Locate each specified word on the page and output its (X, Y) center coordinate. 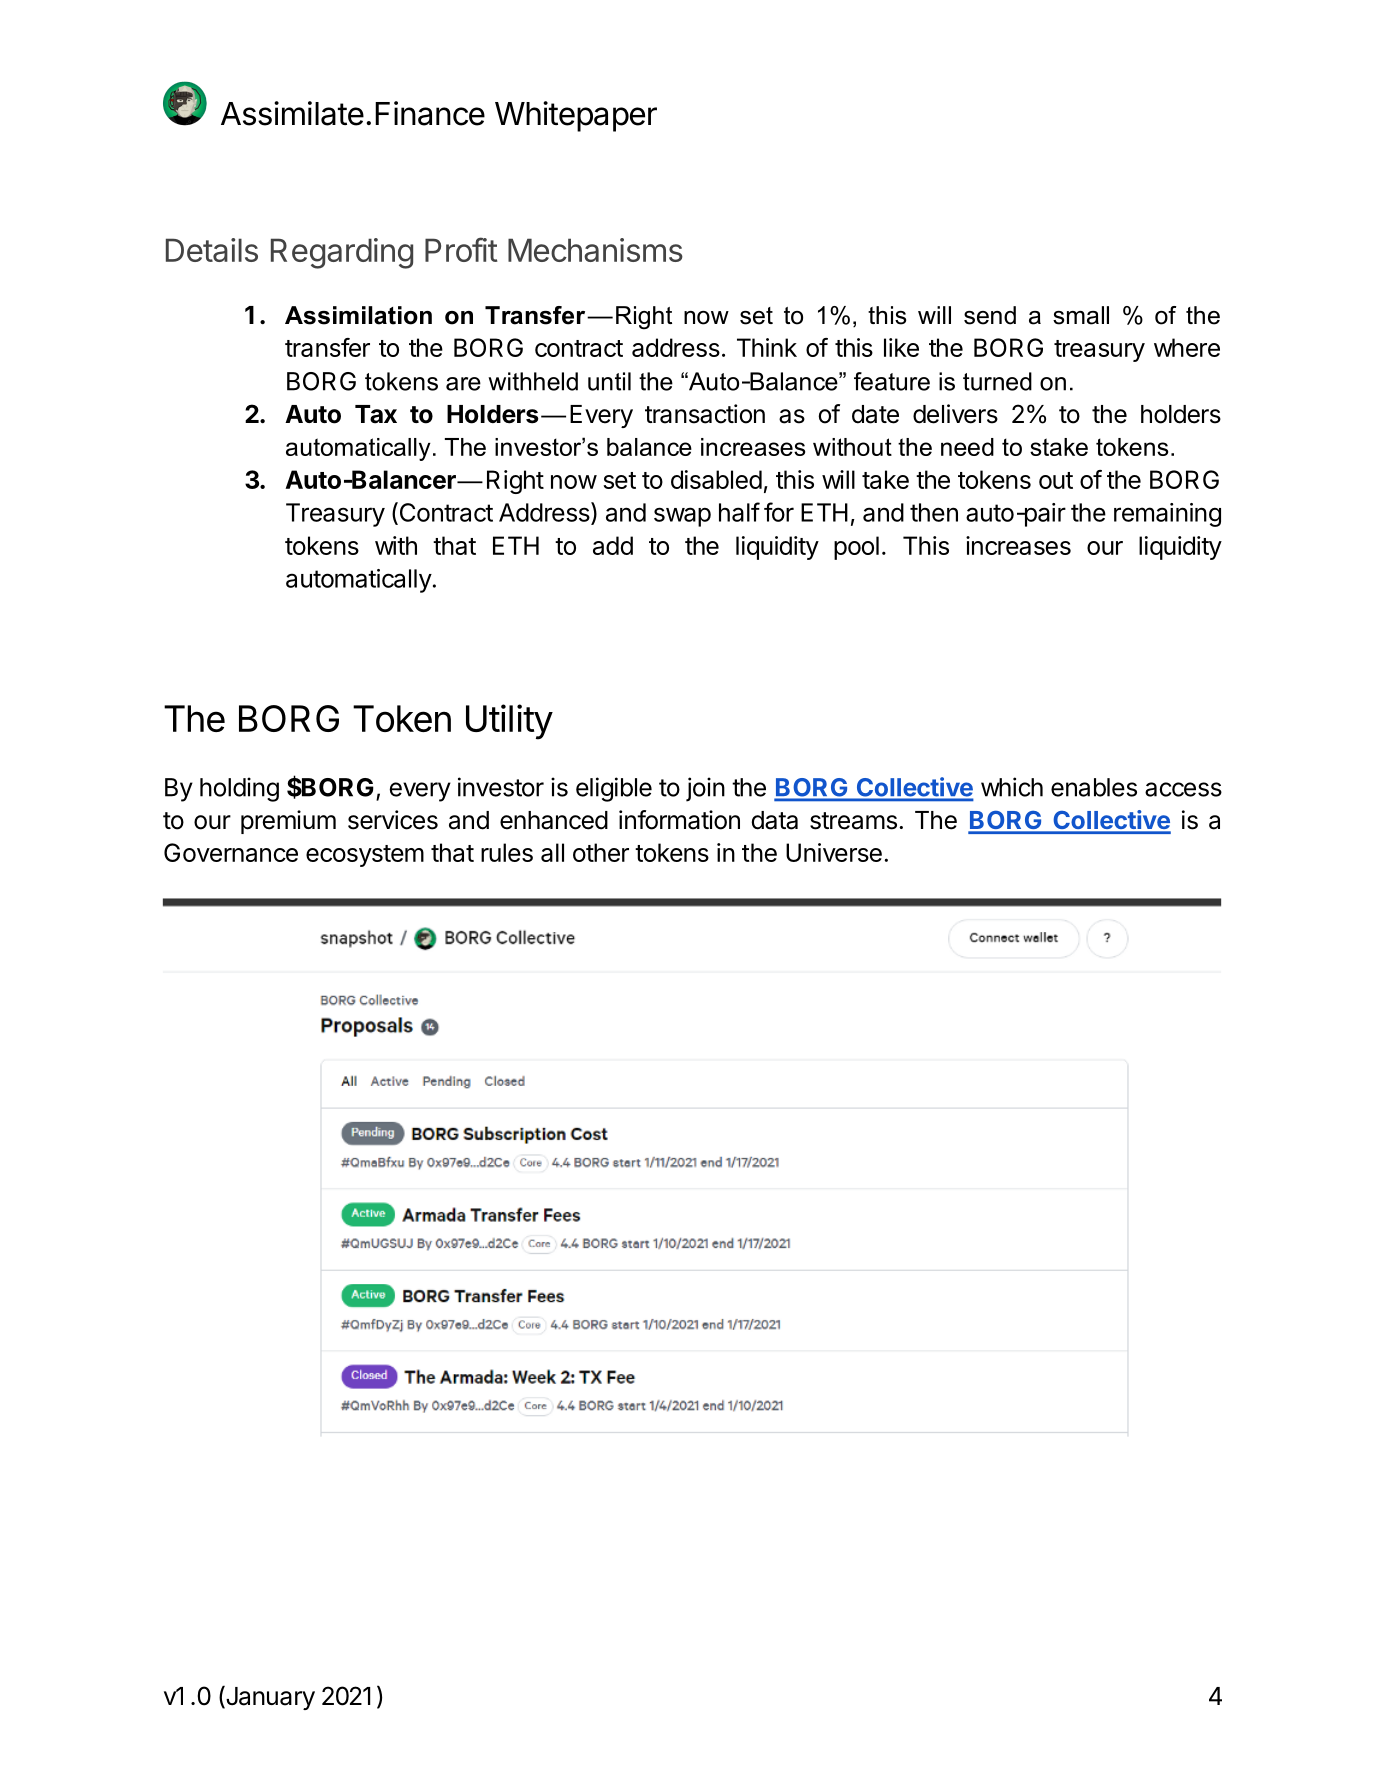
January (269, 1698)
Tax (376, 414)
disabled (716, 479)
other (601, 852)
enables (1094, 787)
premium (288, 822)
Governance (231, 852)
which (1012, 787)
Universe (834, 852)
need (967, 447)
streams (853, 821)
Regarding (342, 253)
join (705, 789)
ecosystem (365, 856)
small (1081, 315)
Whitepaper (576, 116)
